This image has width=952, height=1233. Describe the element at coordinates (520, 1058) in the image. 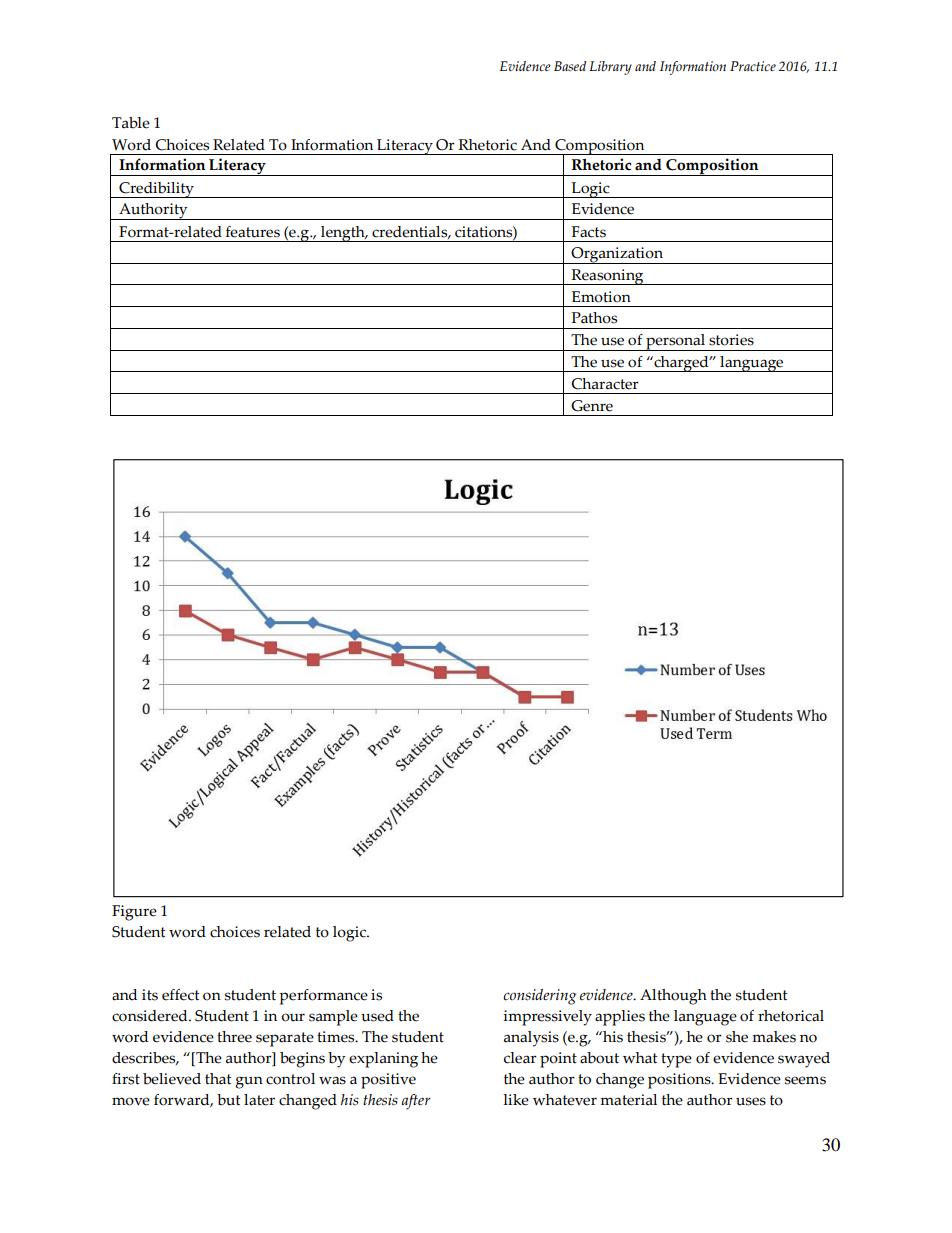

I see `clear` at that location.
